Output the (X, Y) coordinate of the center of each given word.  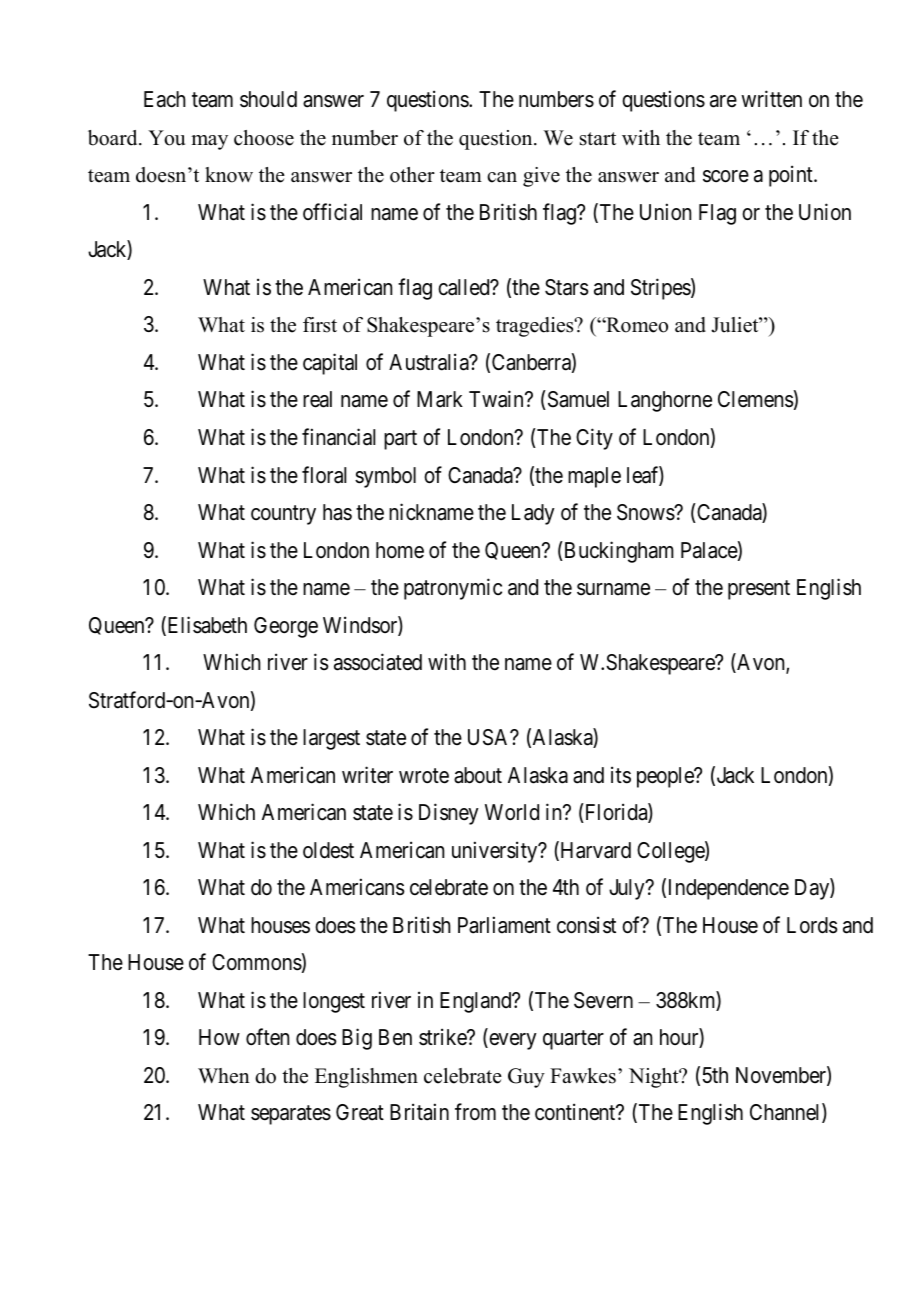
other (412, 175)
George (286, 627)
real (317, 399)
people (666, 777)
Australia (430, 362)
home (400, 550)
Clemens (756, 399)
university (496, 852)
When (224, 1076)
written (771, 99)
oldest (328, 850)
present (759, 590)
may (209, 142)
